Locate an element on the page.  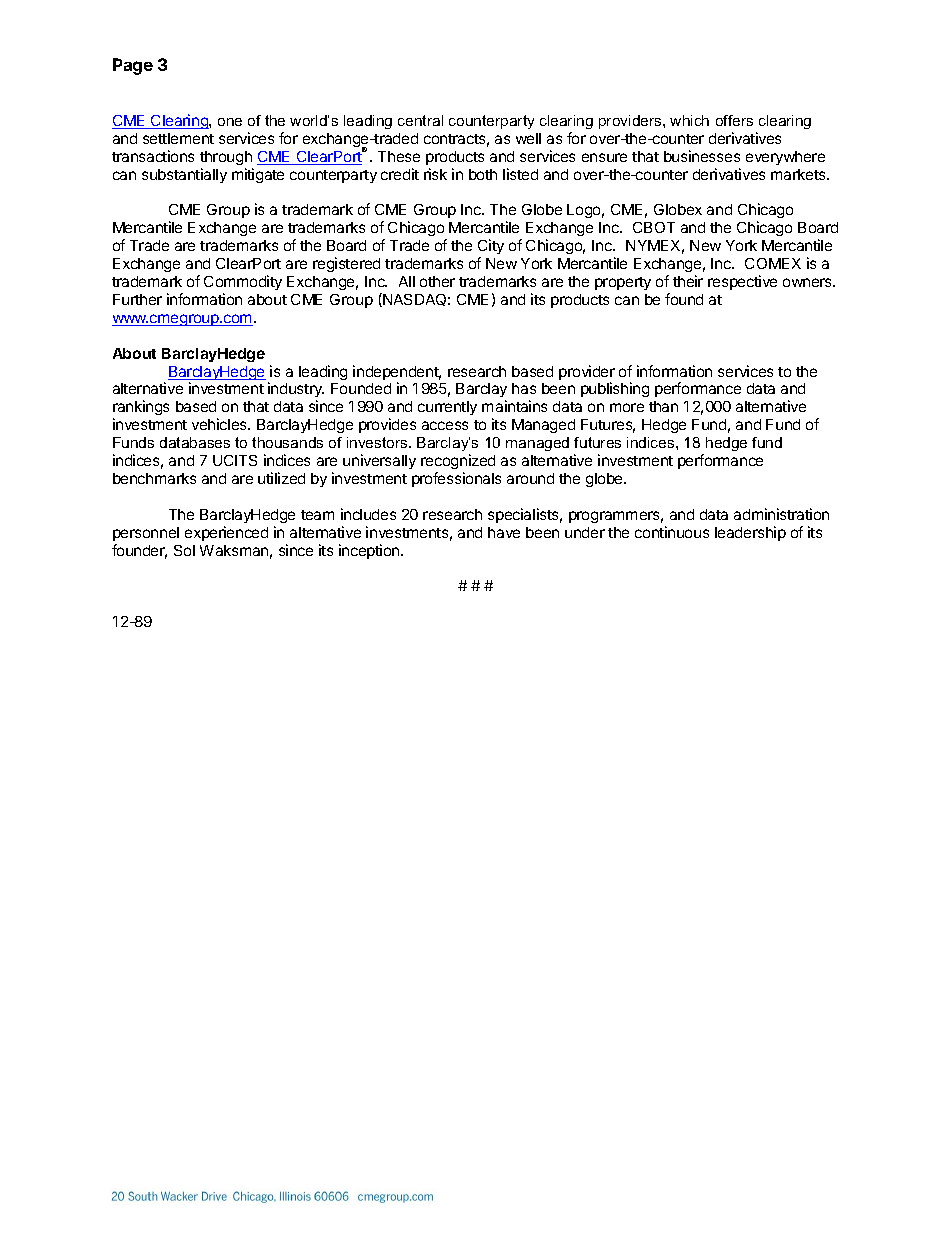
offers is located at coordinates (734, 120).
